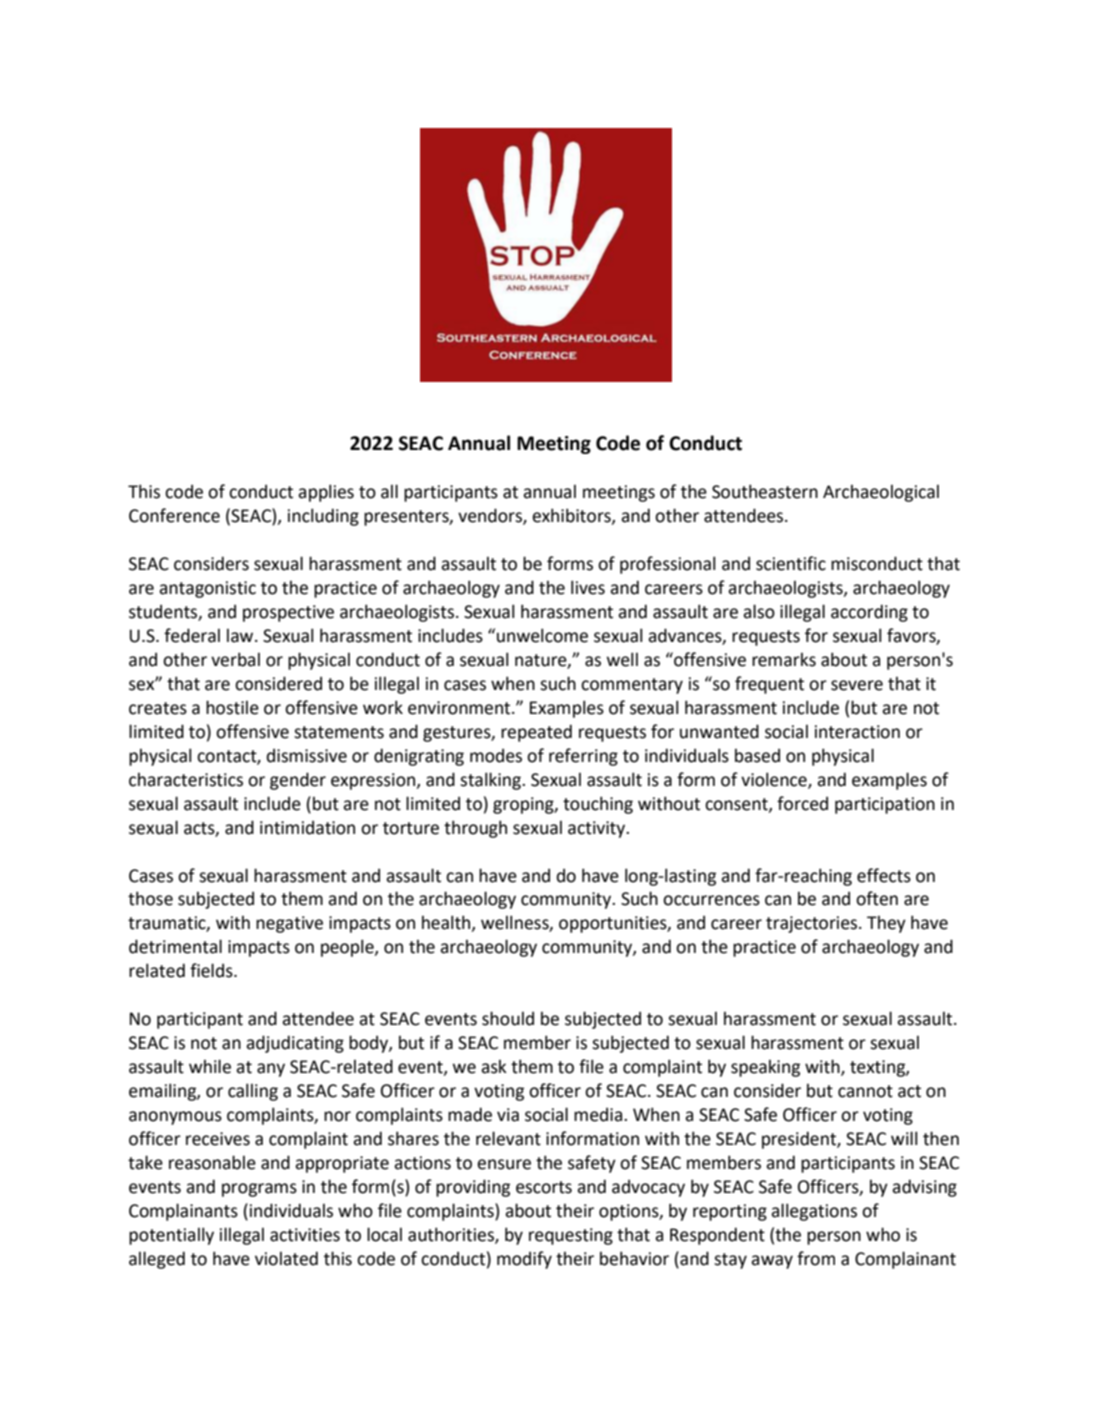 The image size is (1093, 1414). I want to click on Archaeological, so click(881, 493).
